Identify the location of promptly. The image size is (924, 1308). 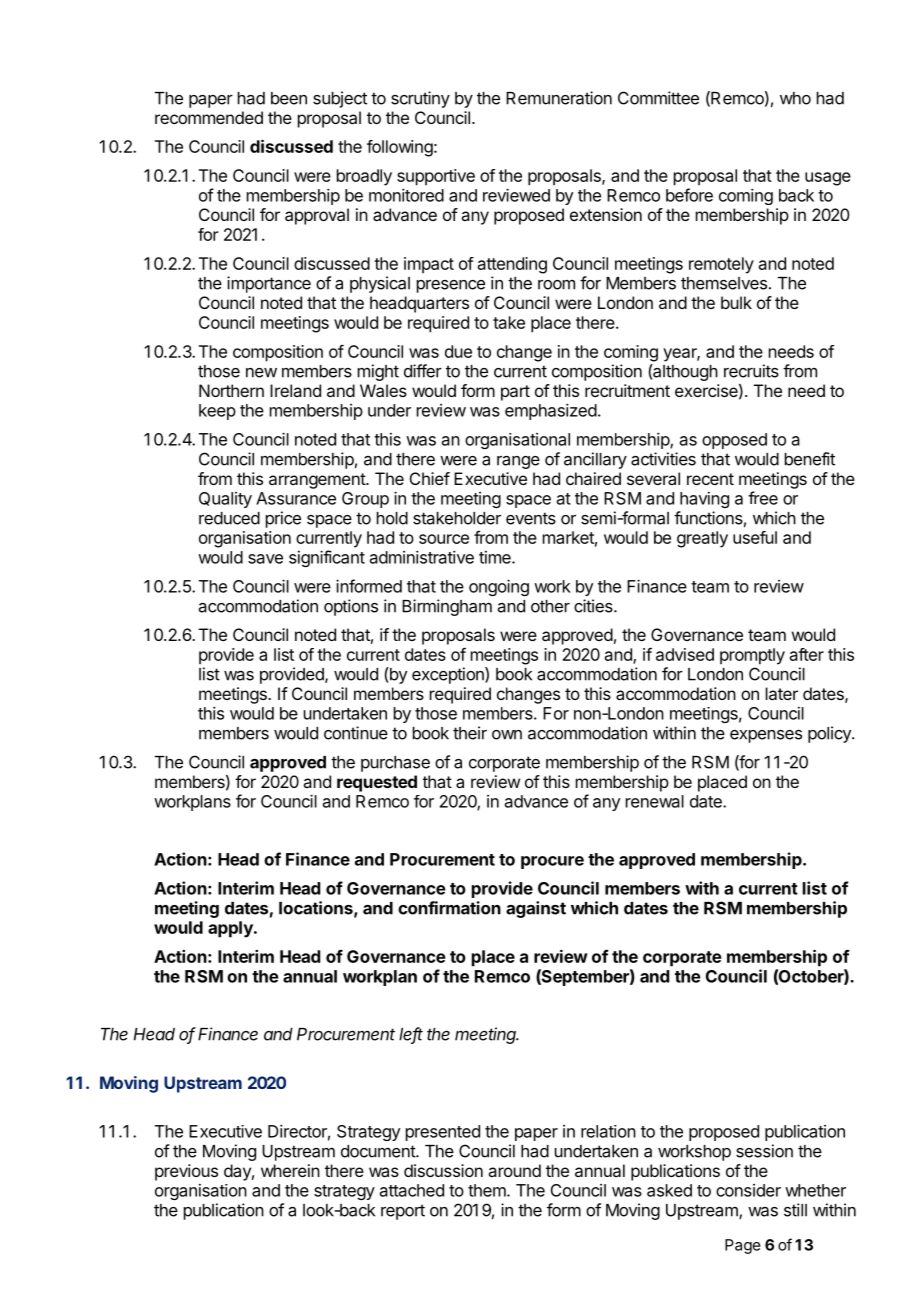
(752, 656).
